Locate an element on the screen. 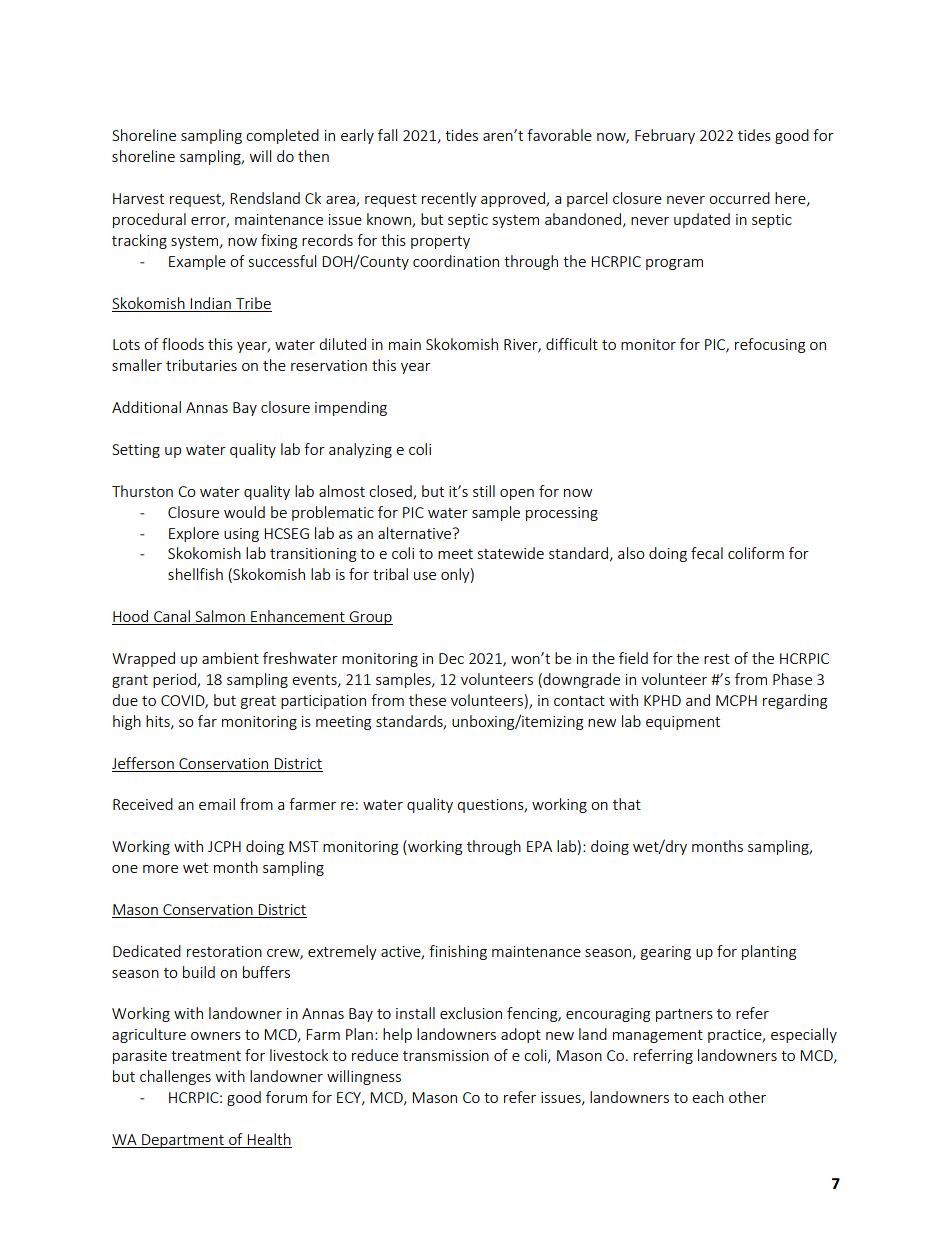 This screenshot has height=1233, width=952. Dec is located at coordinates (451, 658).
